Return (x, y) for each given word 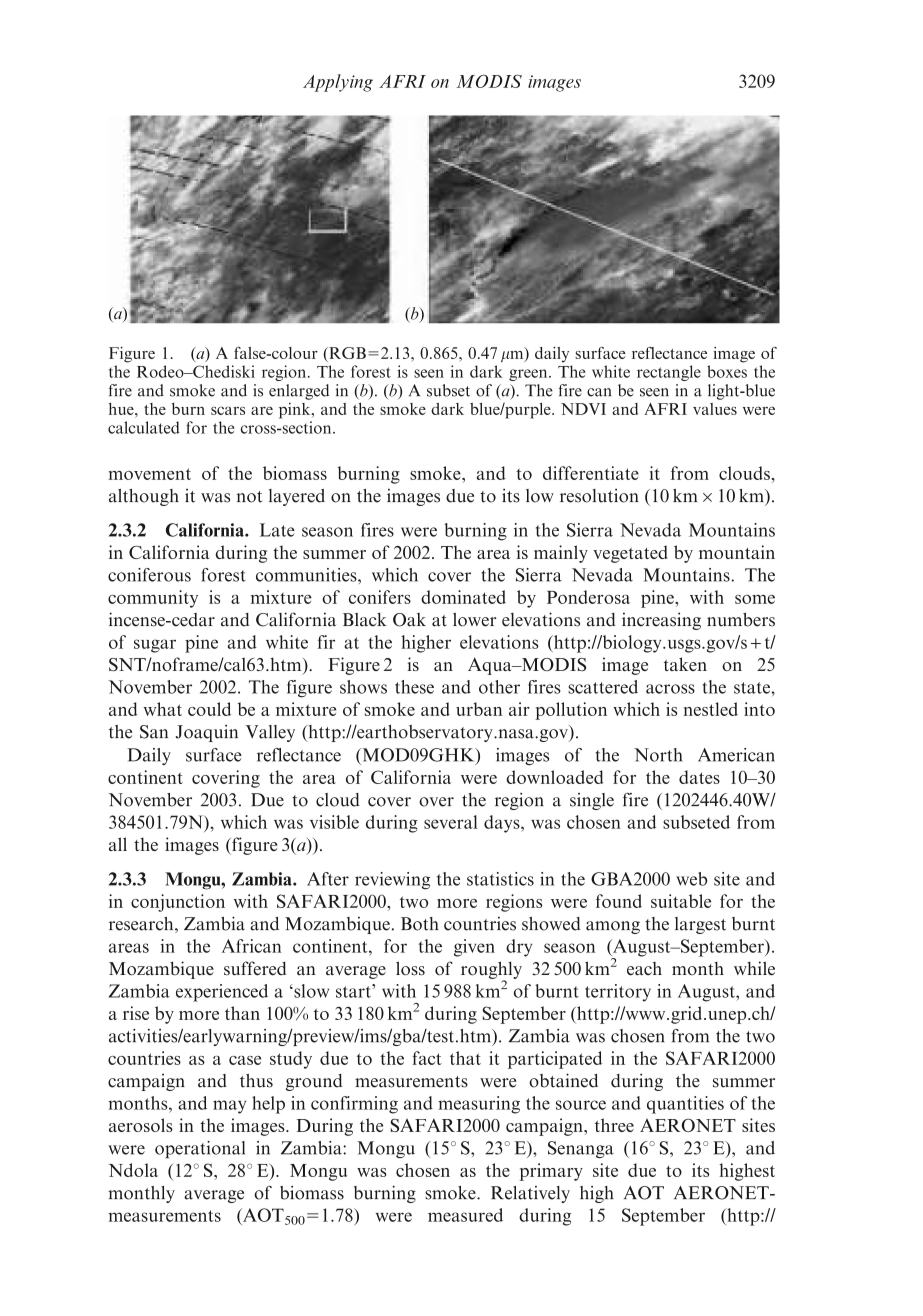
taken (685, 664)
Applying (338, 83)
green (529, 375)
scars (228, 410)
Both (420, 924)
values (715, 409)
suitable (681, 901)
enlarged (299, 392)
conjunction (178, 903)
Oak (409, 620)
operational (200, 1149)
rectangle (669, 373)
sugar (155, 646)
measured (465, 1215)
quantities (685, 1105)
